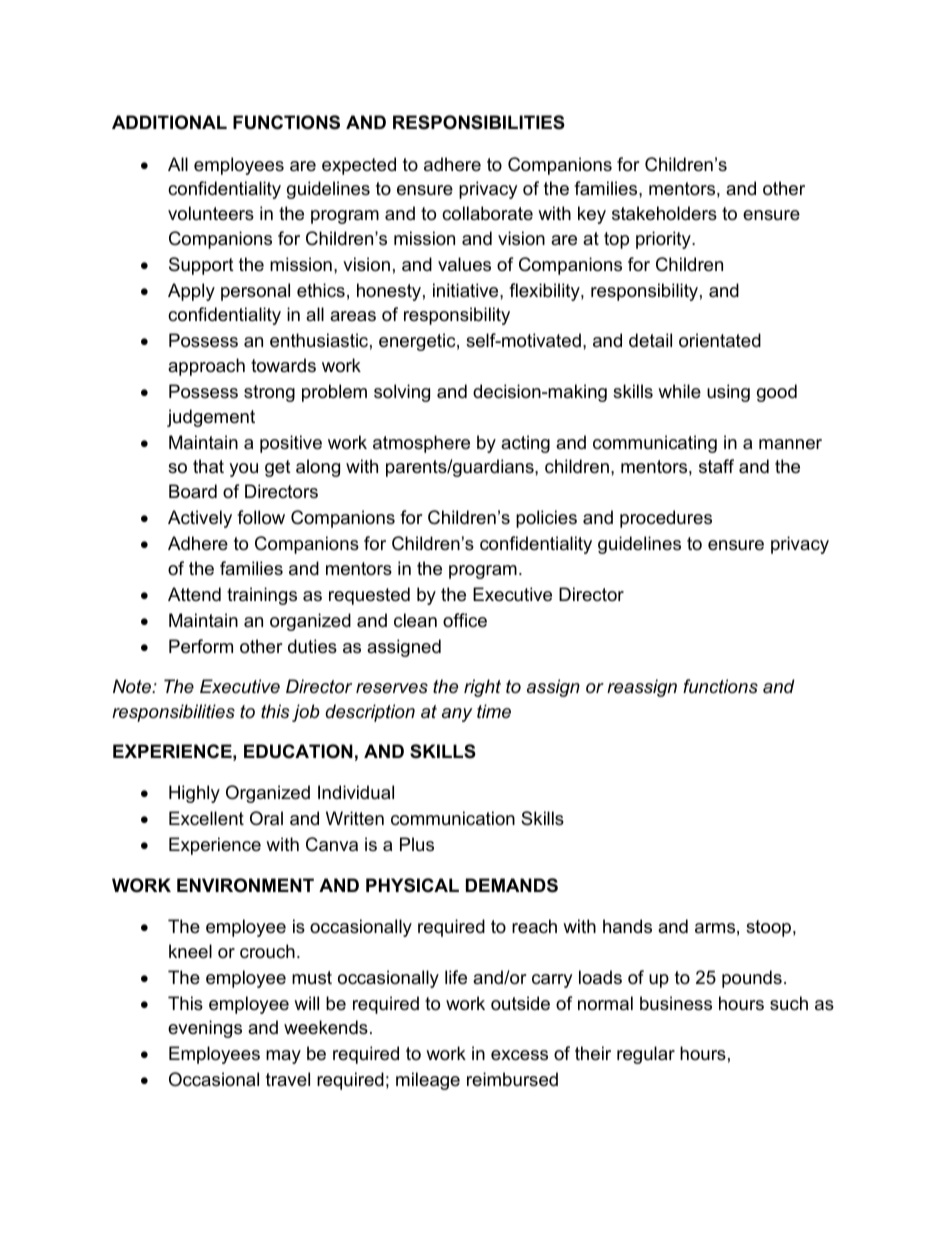 Image resolution: width=952 pixels, height=1233 pixels. What do you see at coordinates (421, 444) in the screenshot?
I see `atmosphere` at bounding box center [421, 444].
